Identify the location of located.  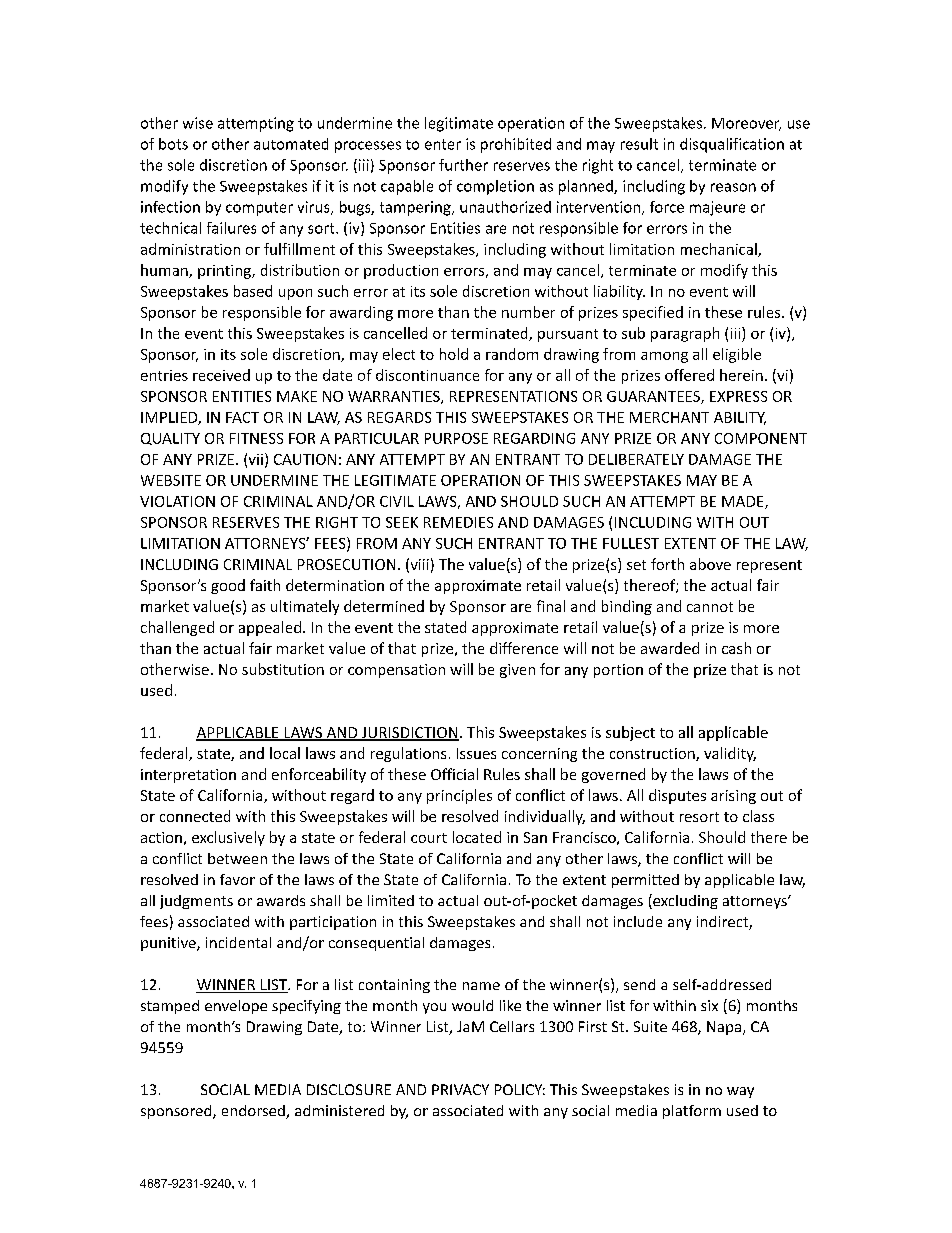
(477, 837).
